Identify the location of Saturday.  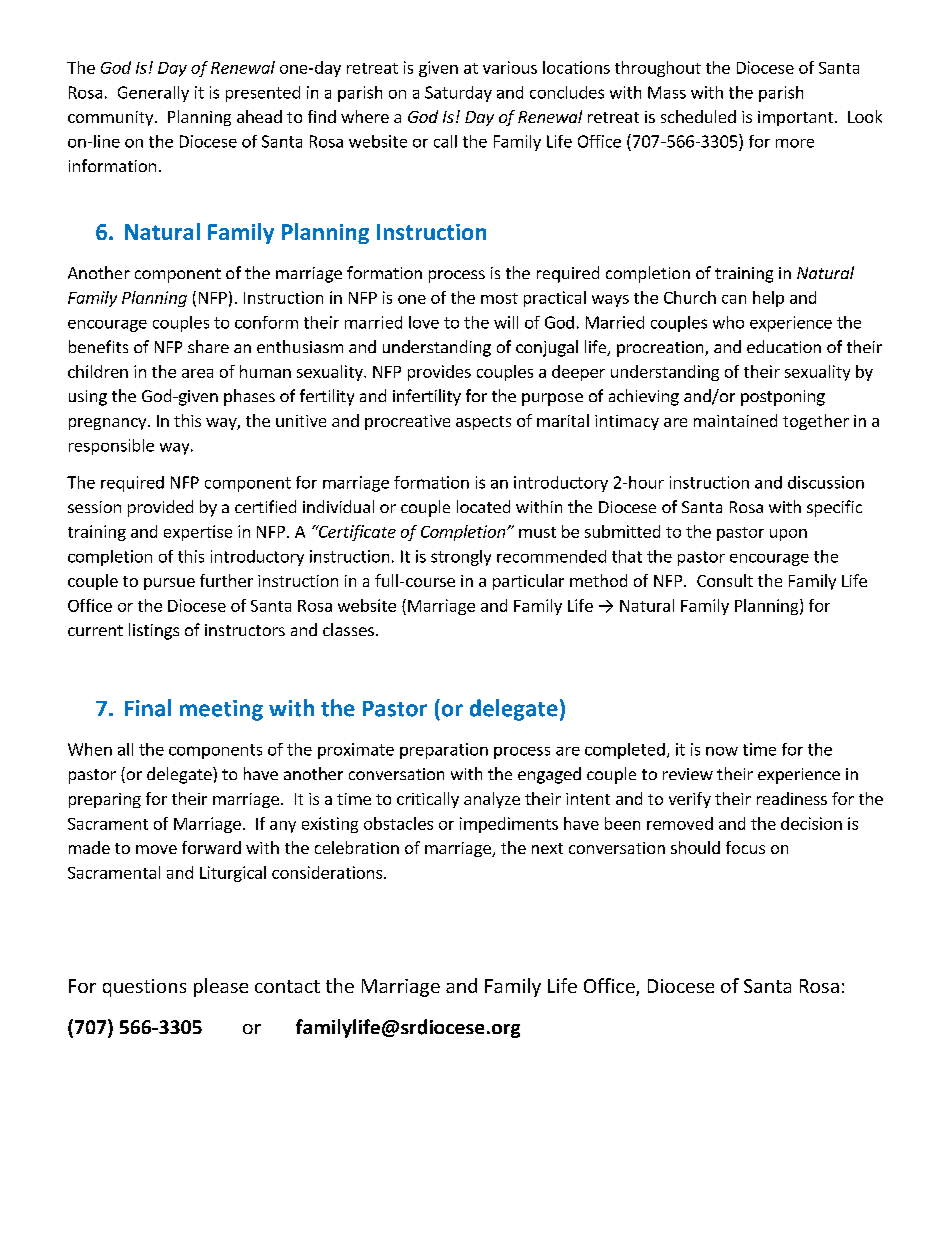
(458, 94).
